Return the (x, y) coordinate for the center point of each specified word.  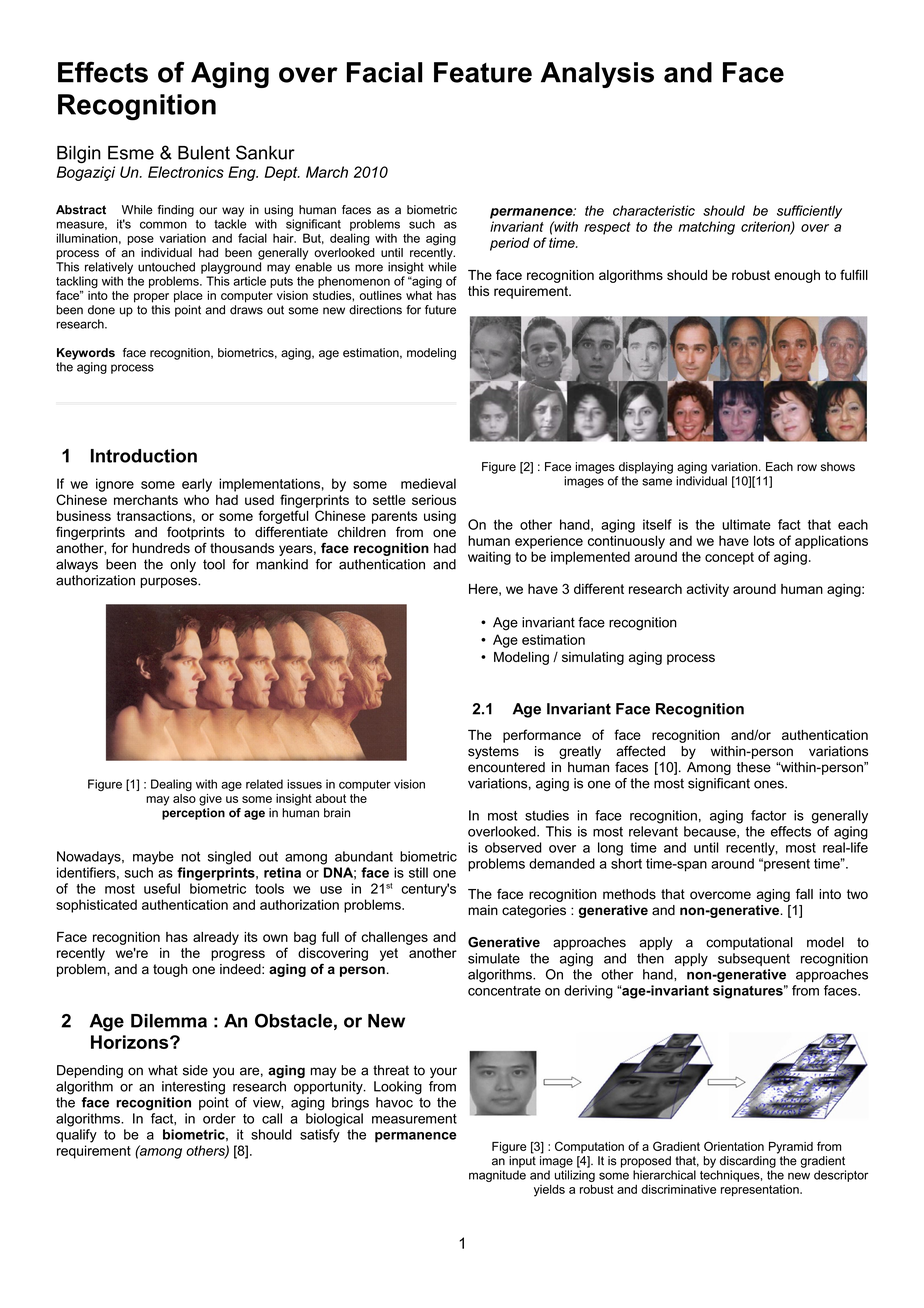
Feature (483, 72)
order (219, 1118)
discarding (748, 1162)
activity (708, 590)
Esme (131, 153)
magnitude (497, 1176)
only (183, 565)
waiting (489, 558)
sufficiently (809, 212)
